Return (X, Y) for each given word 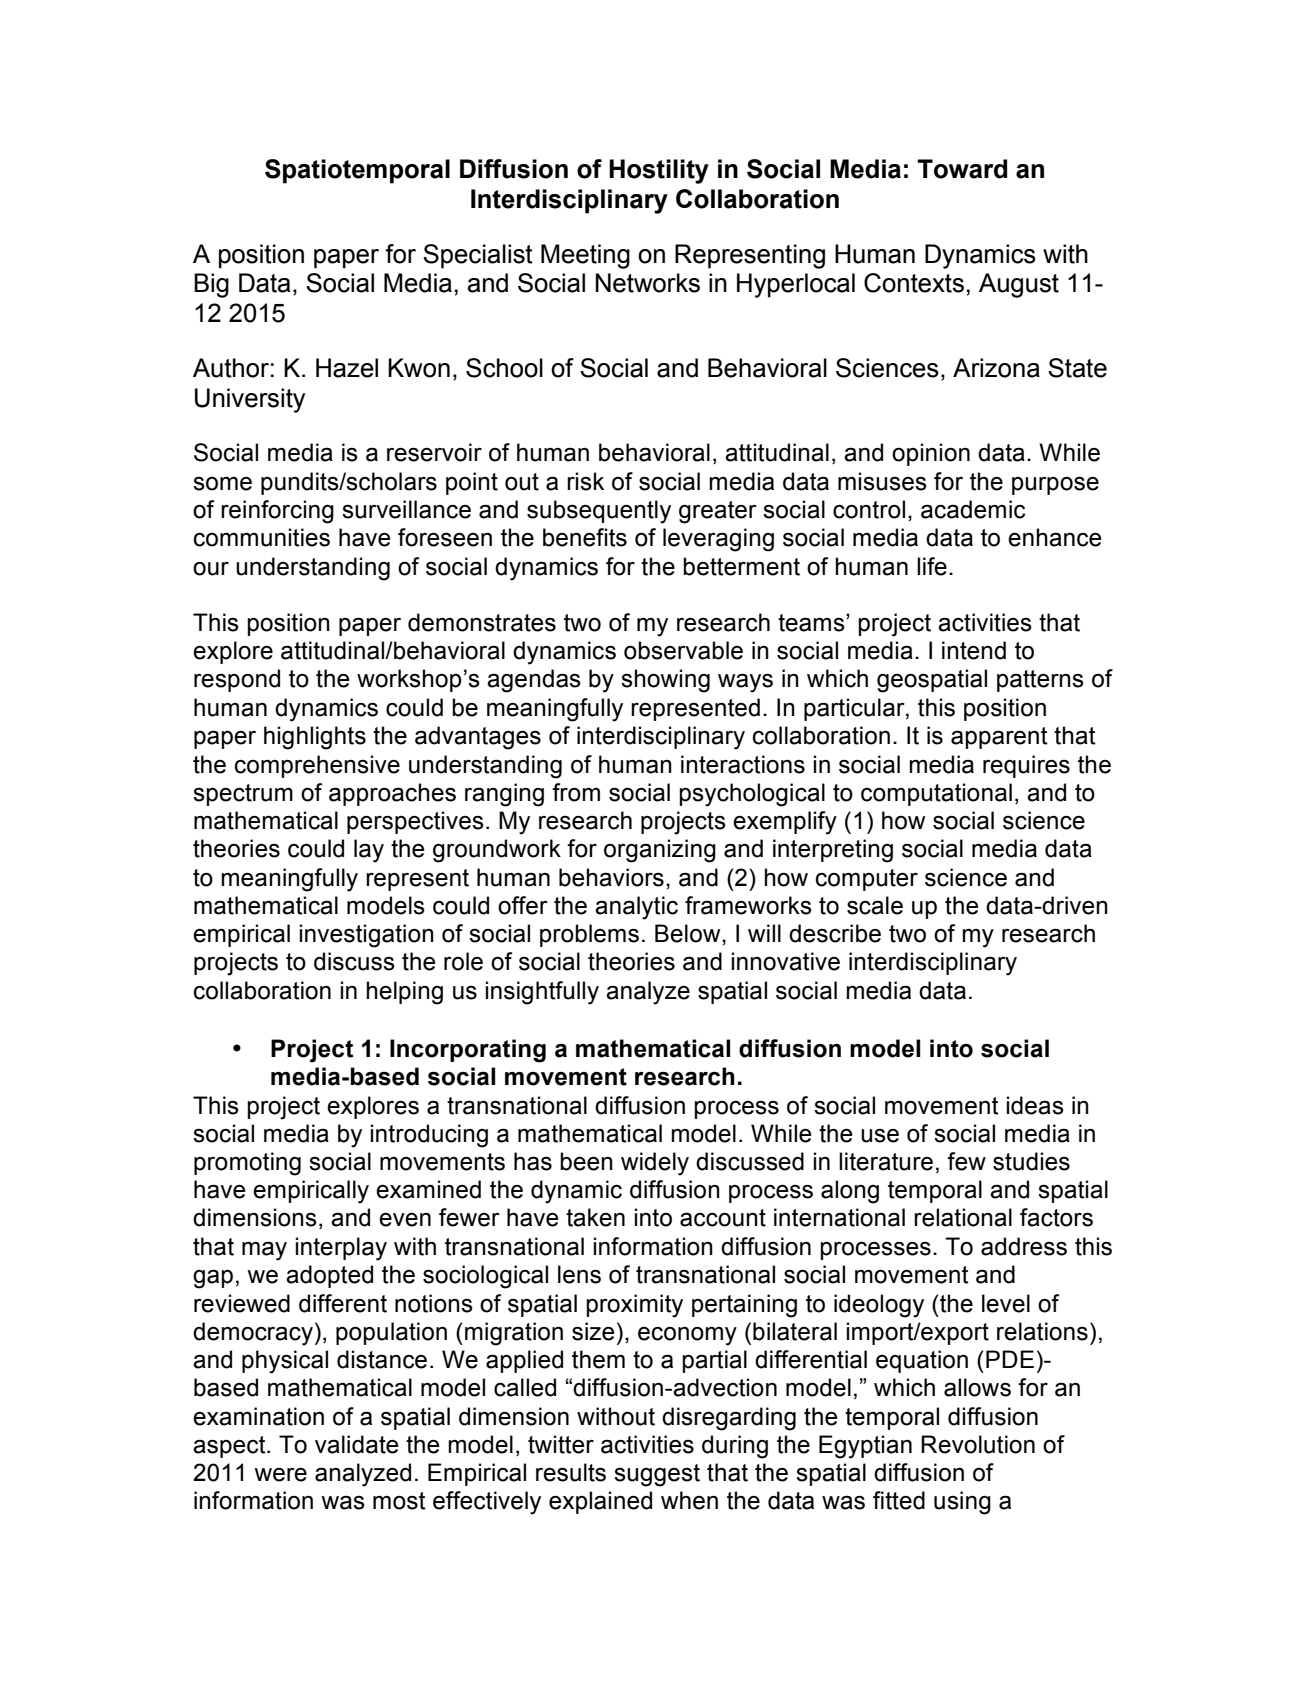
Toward (962, 169)
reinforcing (277, 512)
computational (936, 794)
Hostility (659, 171)
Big (211, 285)
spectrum (243, 795)
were (280, 1475)
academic (973, 509)
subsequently (599, 512)
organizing (660, 851)
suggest (657, 1475)
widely (655, 1164)
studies (1031, 1161)
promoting (247, 1164)
